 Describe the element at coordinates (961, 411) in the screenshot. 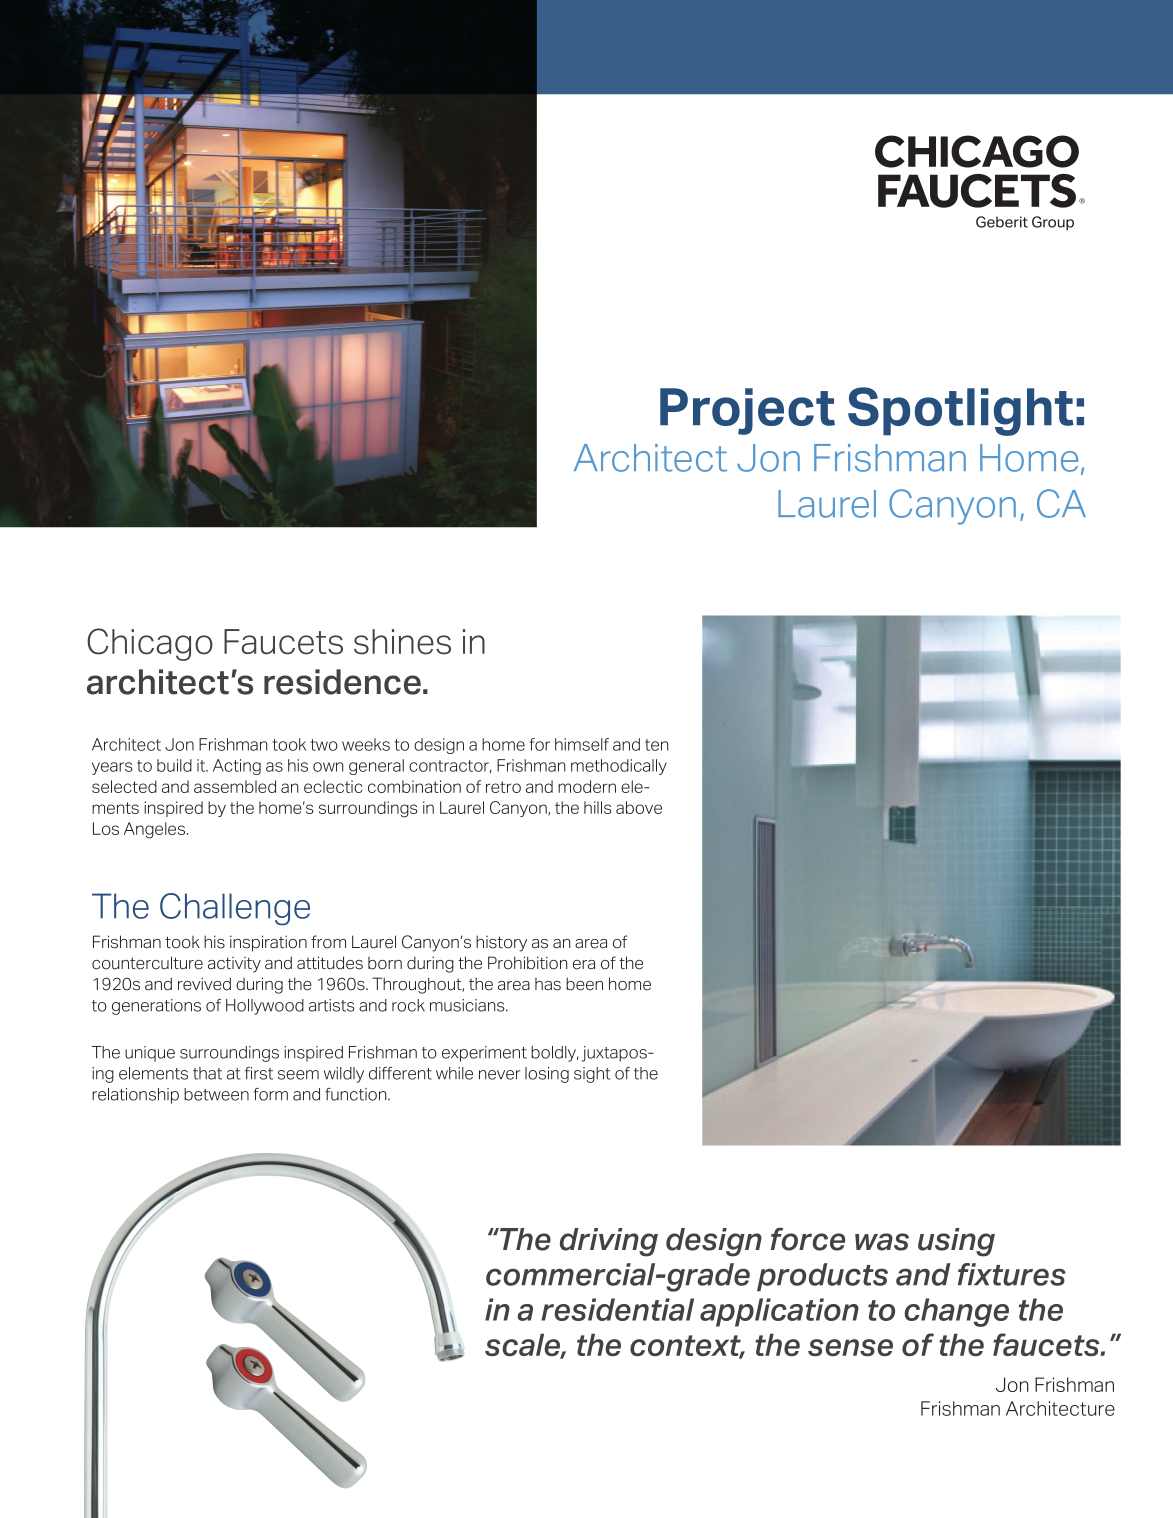

I see `Spotlight` at that location.
